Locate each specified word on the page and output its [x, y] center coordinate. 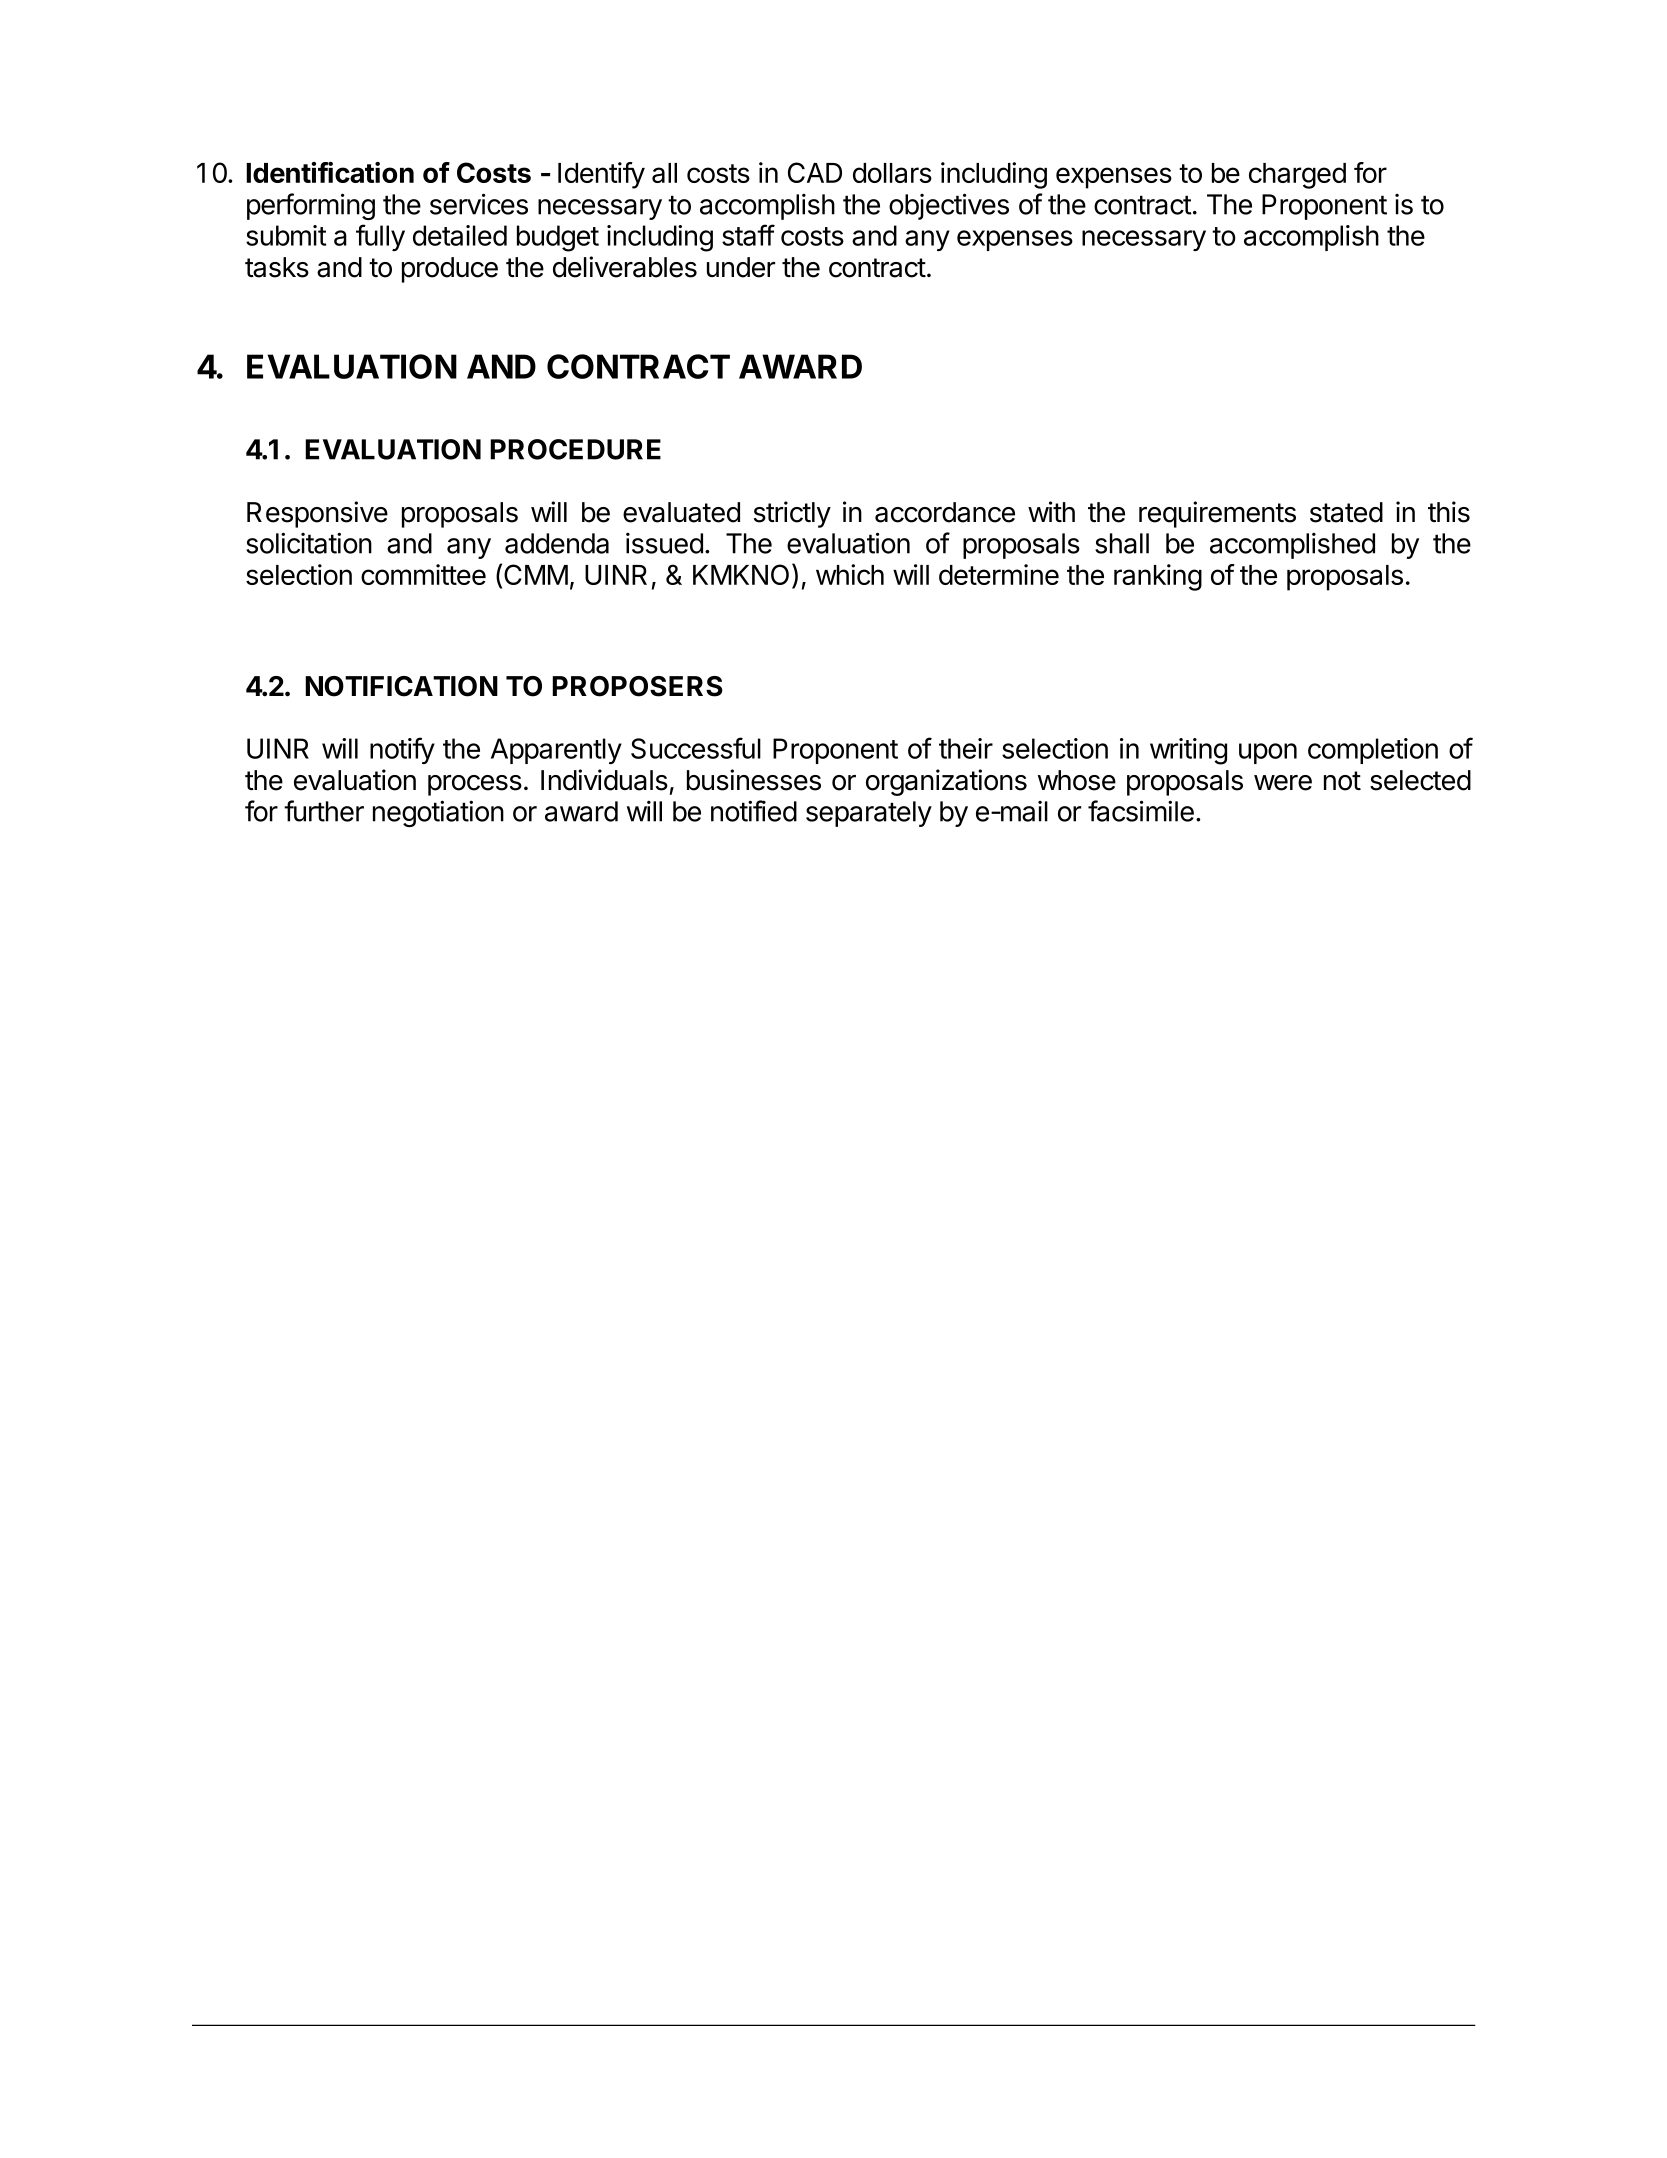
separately [869, 814]
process [475, 785]
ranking [1158, 577]
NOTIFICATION [401, 686]
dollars [892, 173]
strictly [792, 514]
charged [1297, 176]
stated [1346, 512]
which [850, 574]
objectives [949, 206]
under [741, 267]
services [479, 204]
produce [450, 270]
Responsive [317, 514]
